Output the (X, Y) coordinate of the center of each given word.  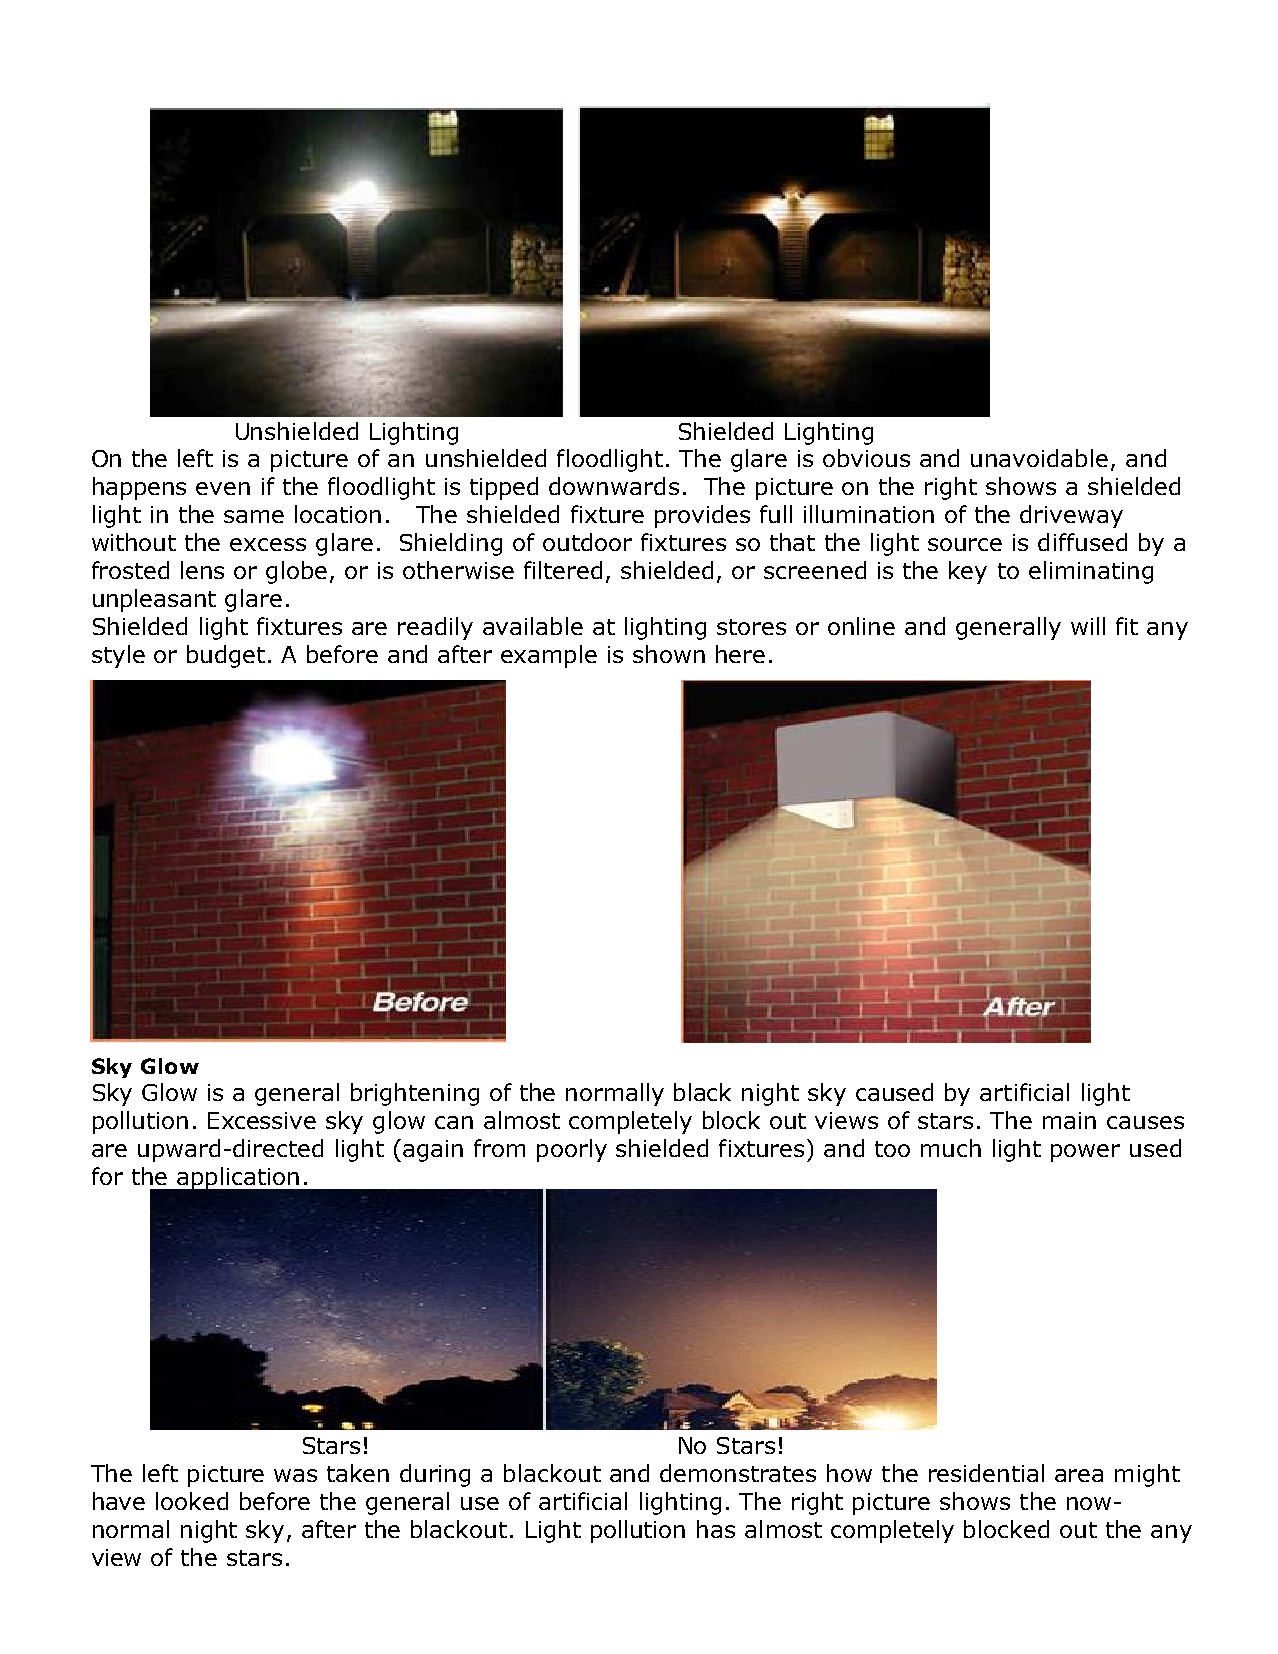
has (716, 1529)
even (223, 488)
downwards (614, 486)
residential (986, 1473)
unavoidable (1039, 458)
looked (192, 1501)
